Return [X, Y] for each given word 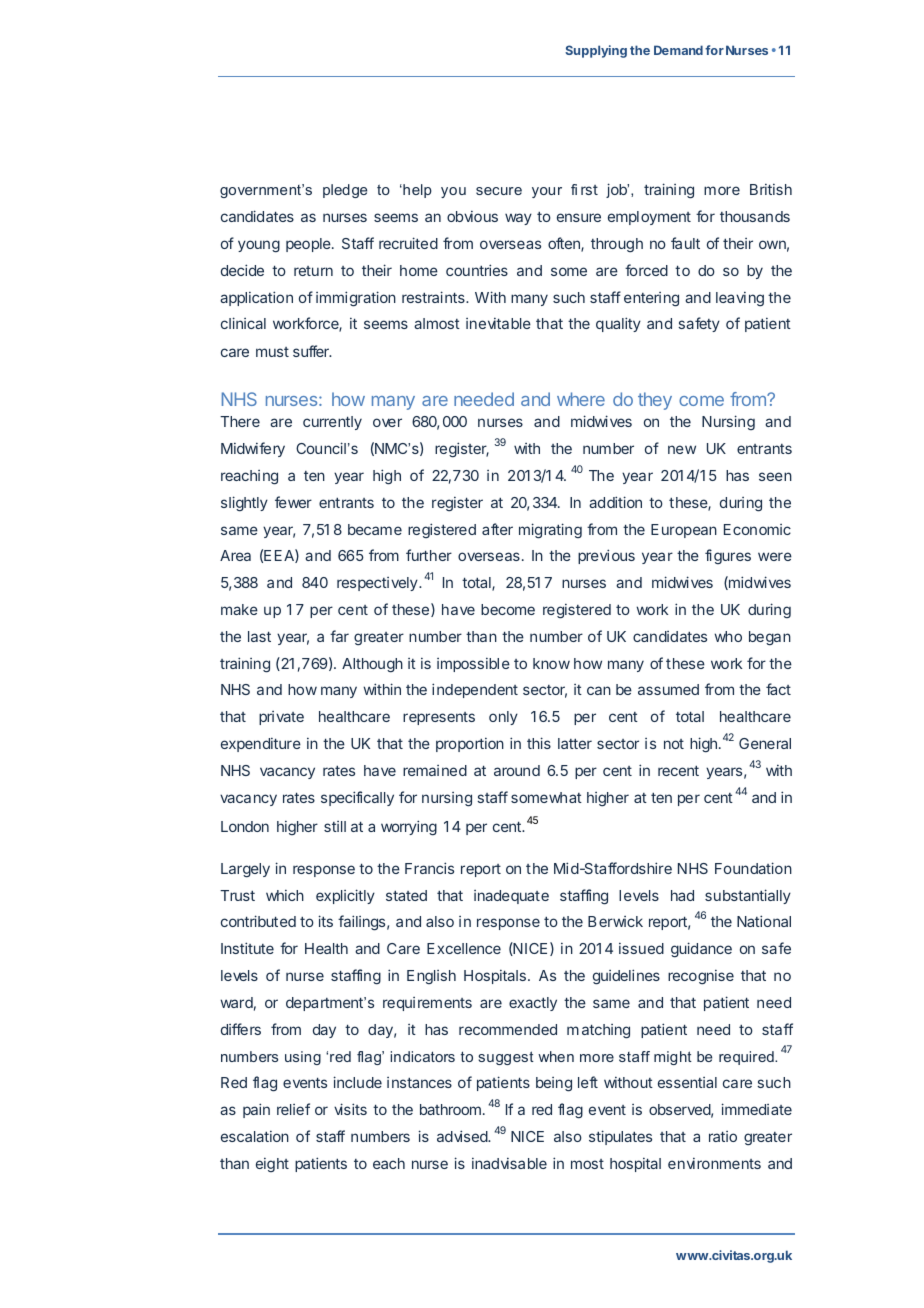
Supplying [596, 51]
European [684, 531]
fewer [293, 502]
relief [293, 1109]
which [285, 895]
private [281, 718]
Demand [678, 50]
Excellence [464, 948]
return [313, 271]
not [674, 744]
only [503, 718]
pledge [345, 191]
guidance [701, 950]
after [497, 529]
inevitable [498, 323]
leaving [740, 299]
